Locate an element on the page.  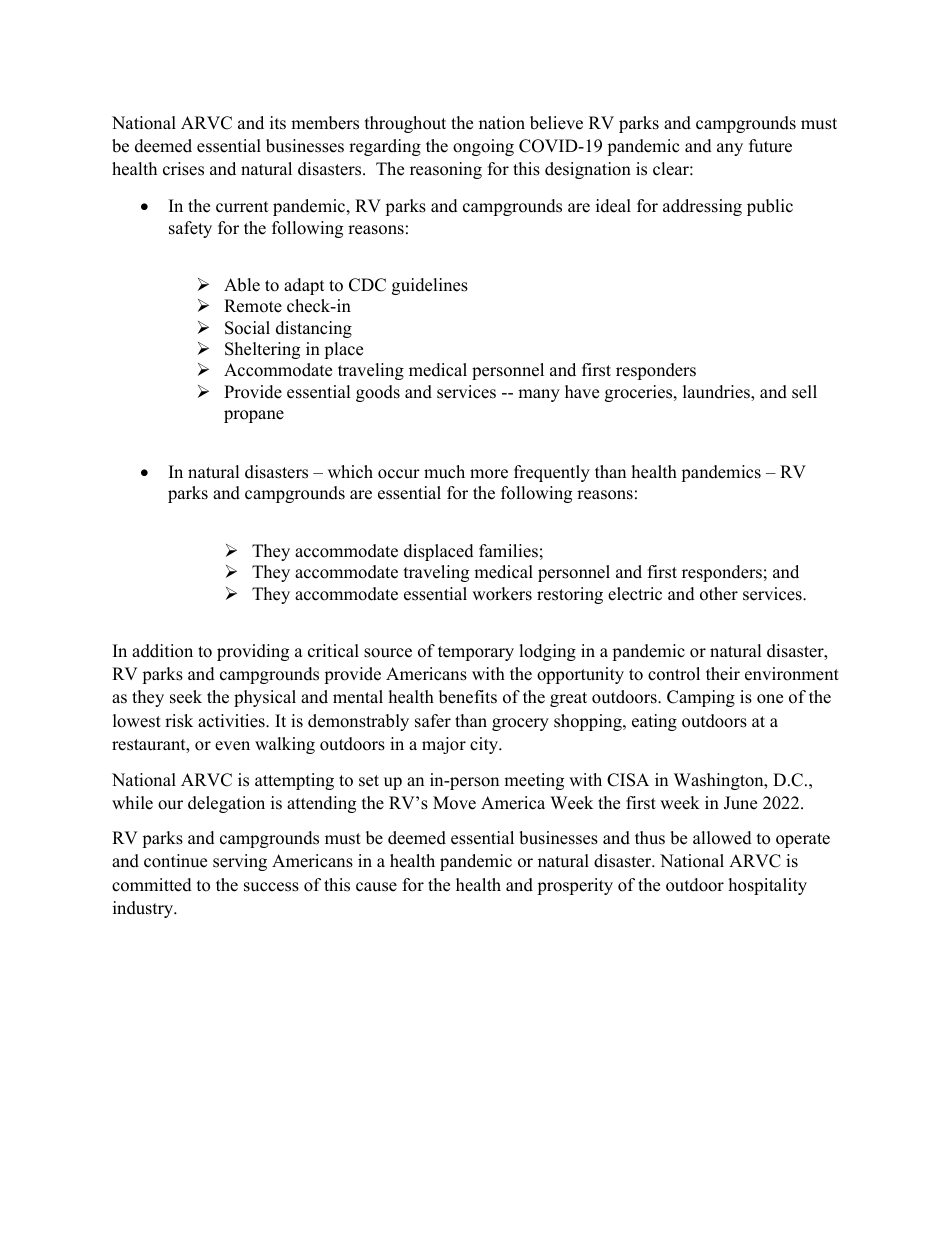
future is located at coordinates (770, 146).
